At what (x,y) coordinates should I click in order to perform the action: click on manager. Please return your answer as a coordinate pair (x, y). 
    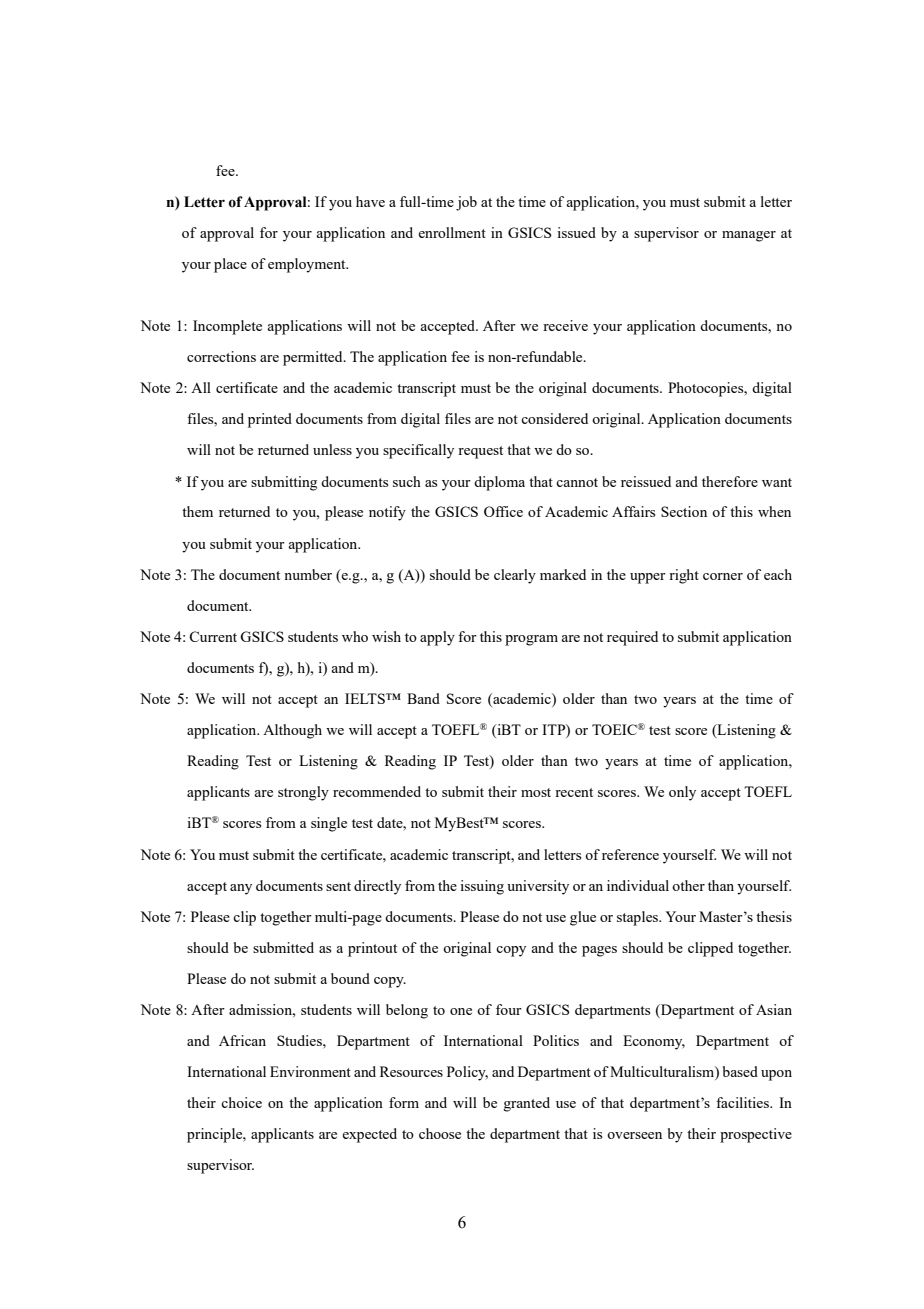
    Looking at the image, I should click on (749, 236).
